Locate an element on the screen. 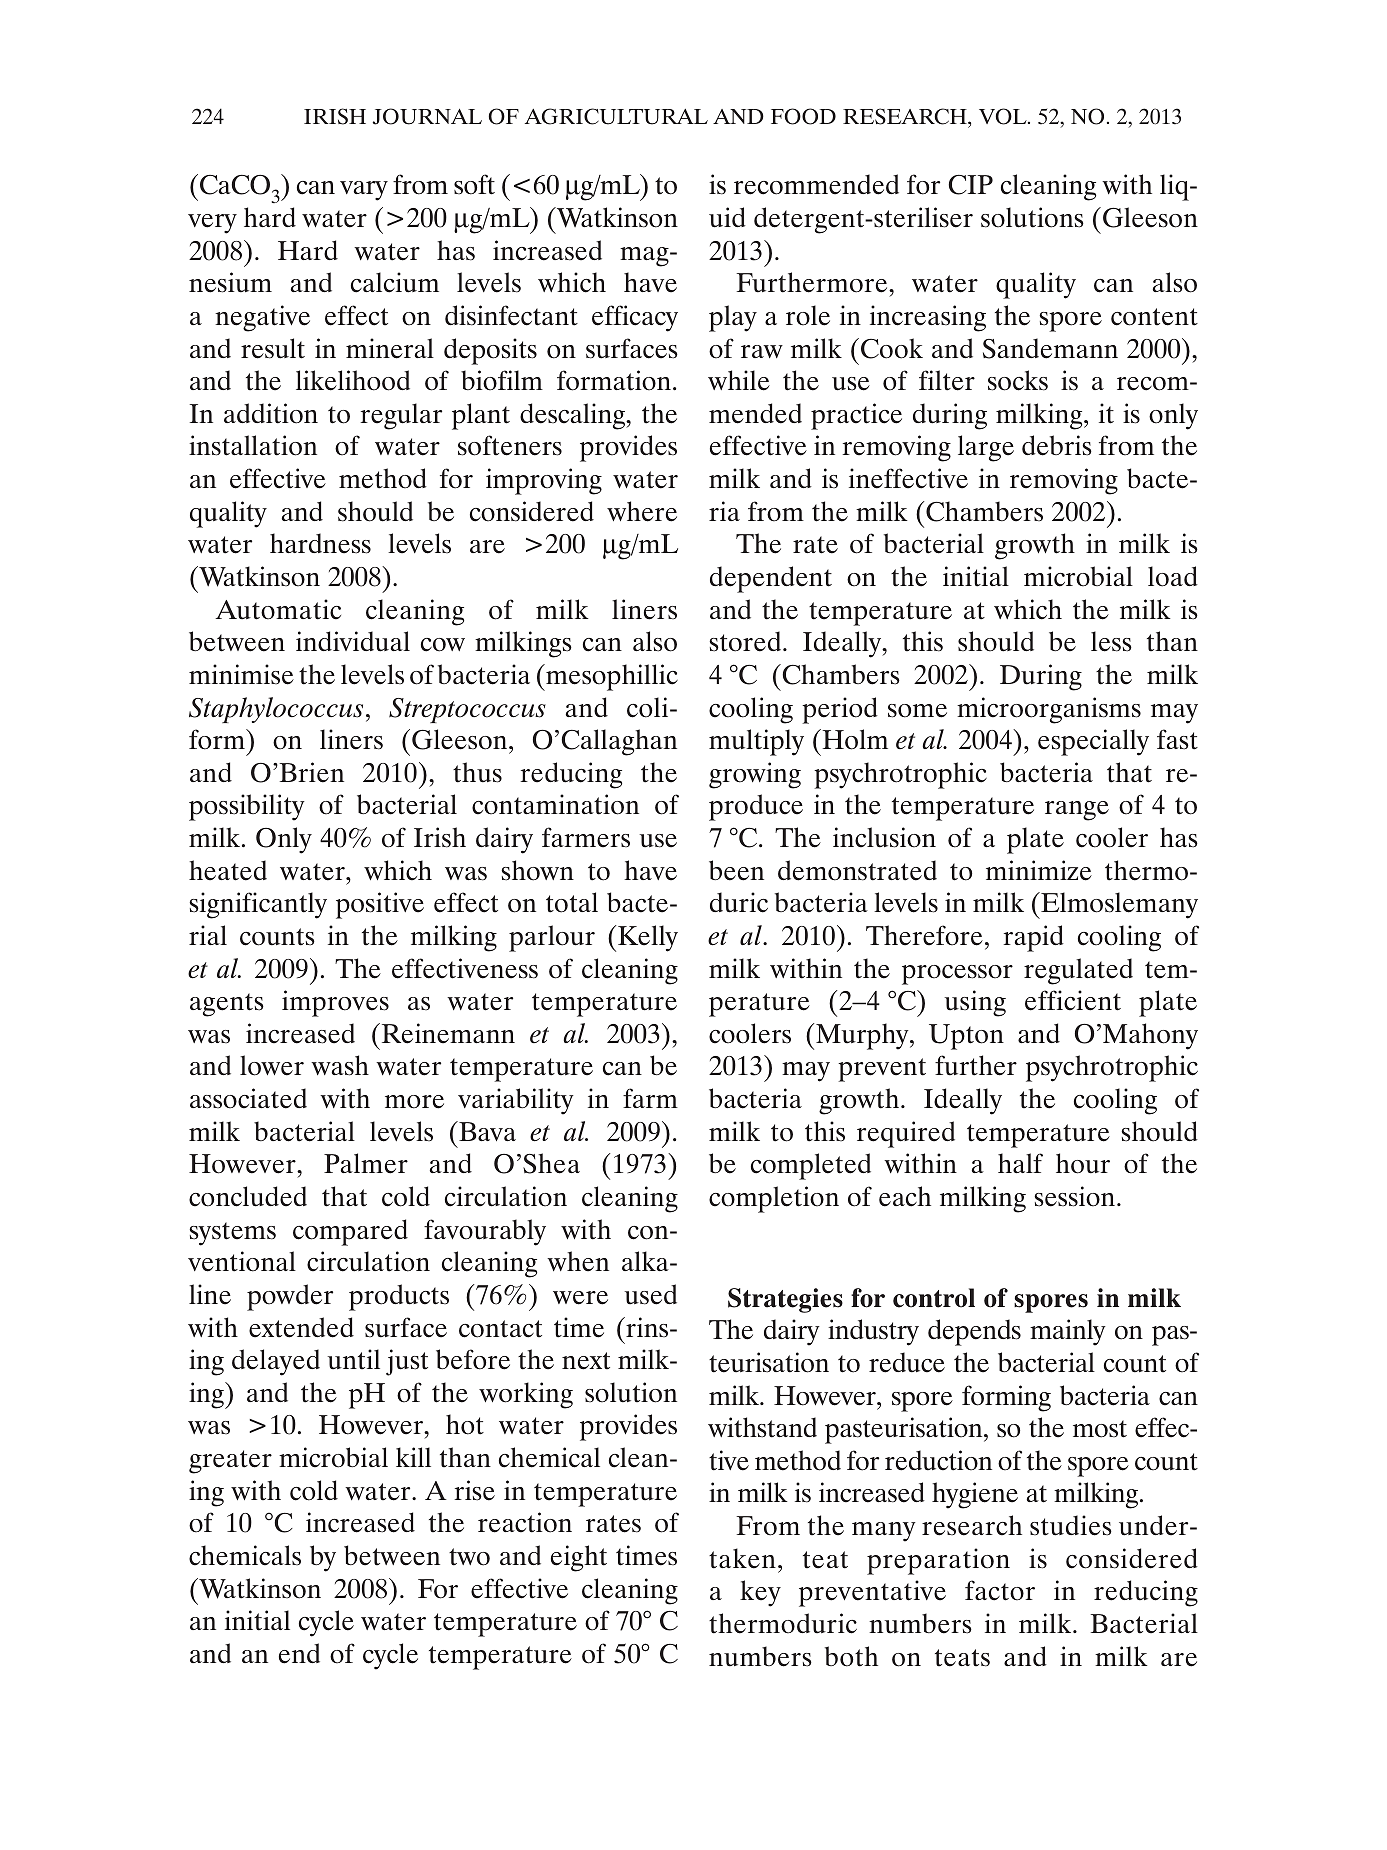 The width and height of the screenshot is (1387, 1850). hour is located at coordinates (1083, 1163).
